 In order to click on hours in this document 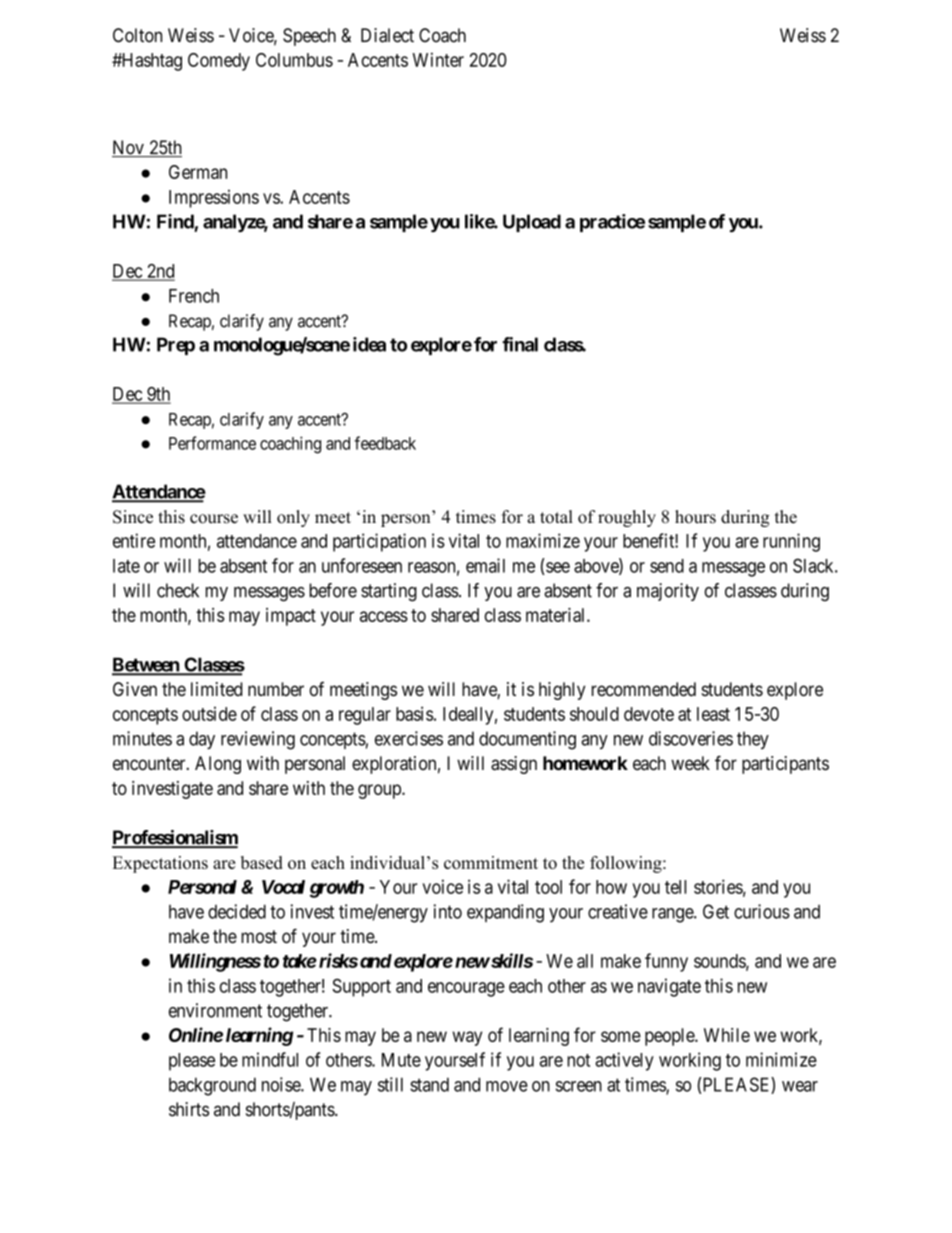, I will do `click(695, 517)`.
